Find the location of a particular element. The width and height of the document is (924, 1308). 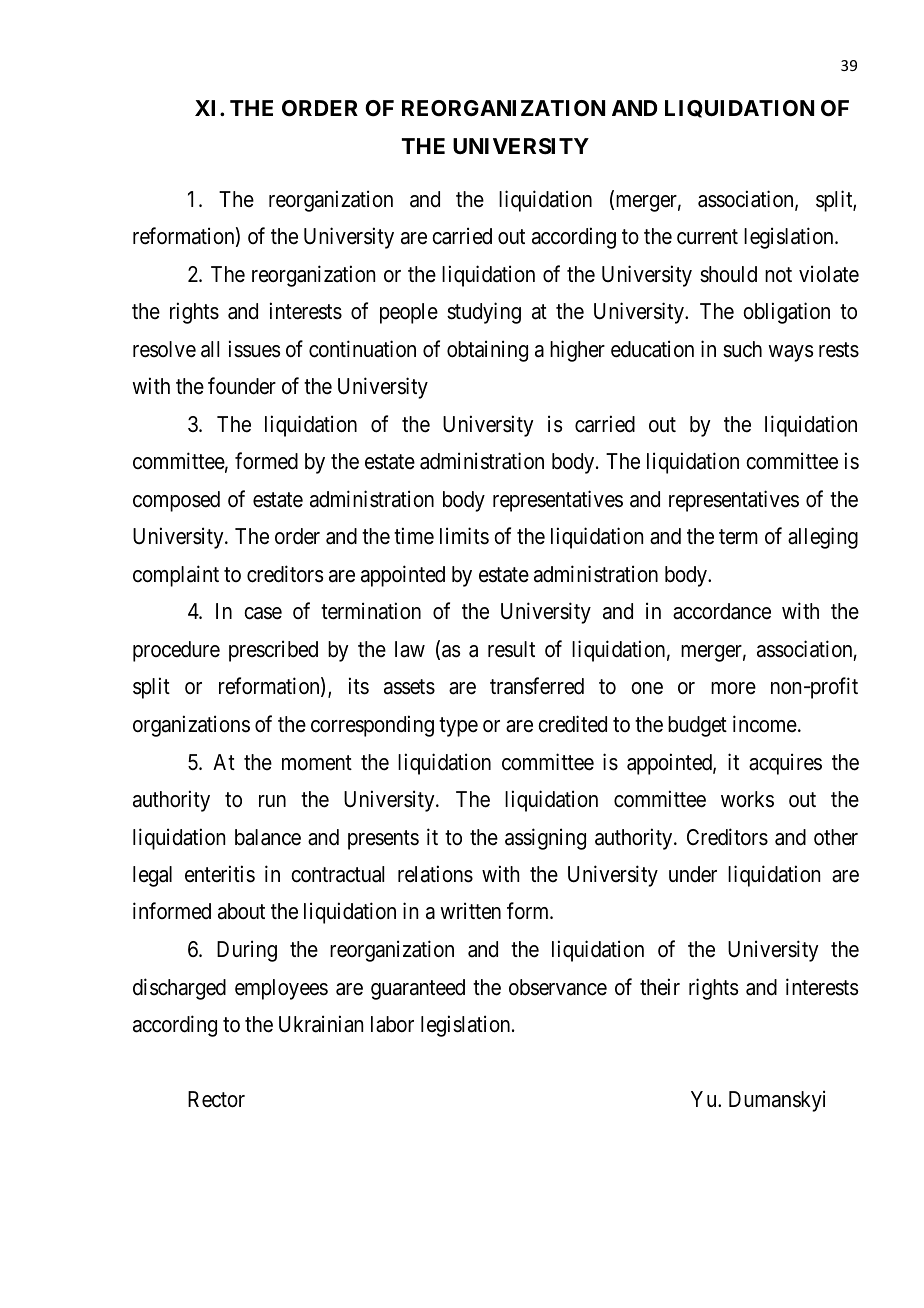

issues is located at coordinates (255, 349).
